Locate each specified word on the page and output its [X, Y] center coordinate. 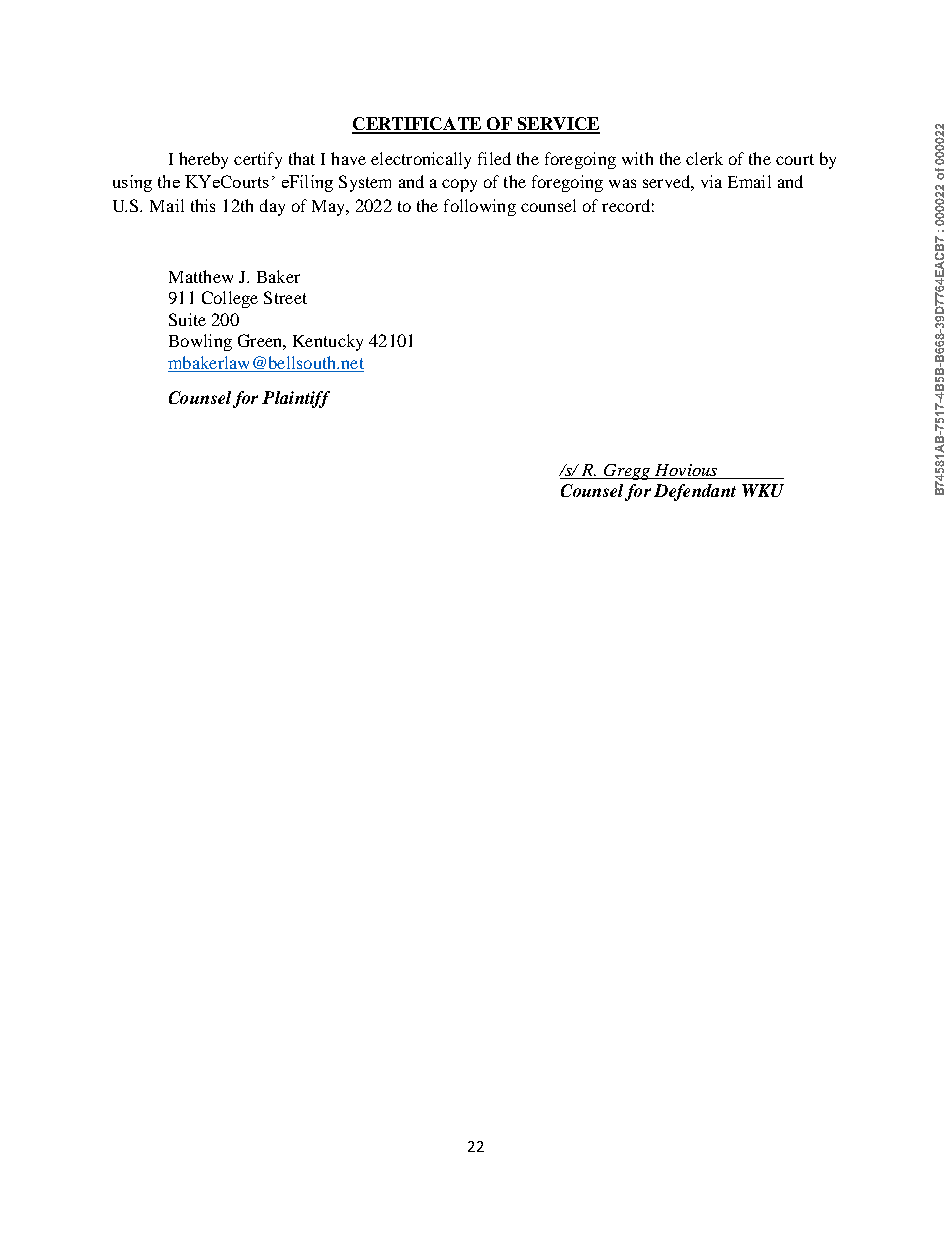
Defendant [695, 492]
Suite [187, 319]
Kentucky [328, 342]
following [480, 207]
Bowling [200, 342]
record [626, 205]
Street [285, 297]
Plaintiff [296, 399]
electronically [421, 160]
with [637, 158]
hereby [203, 160]
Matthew [201, 276]
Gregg [627, 472]
